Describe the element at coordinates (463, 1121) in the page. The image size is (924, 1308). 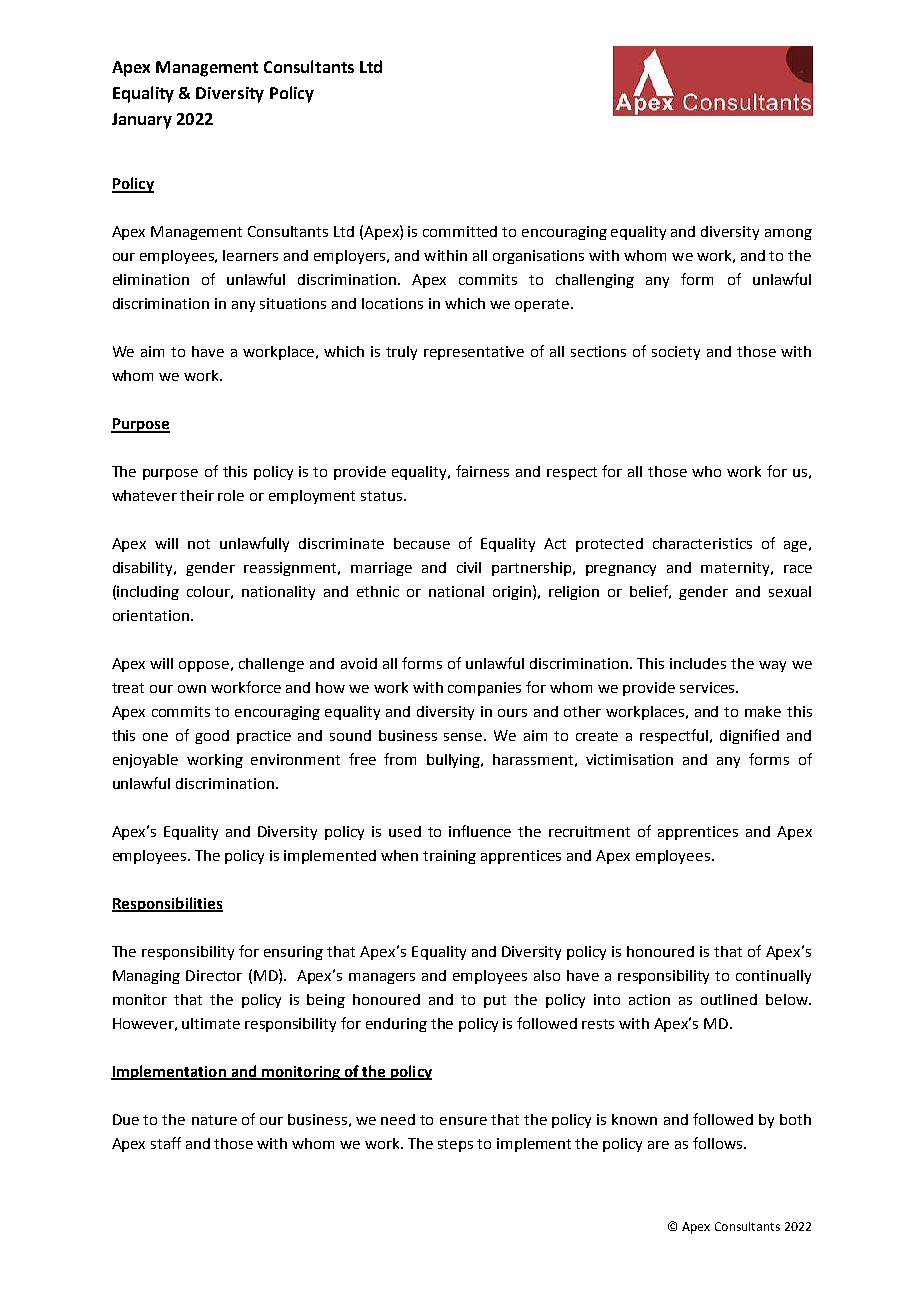
I see `ensure` at that location.
